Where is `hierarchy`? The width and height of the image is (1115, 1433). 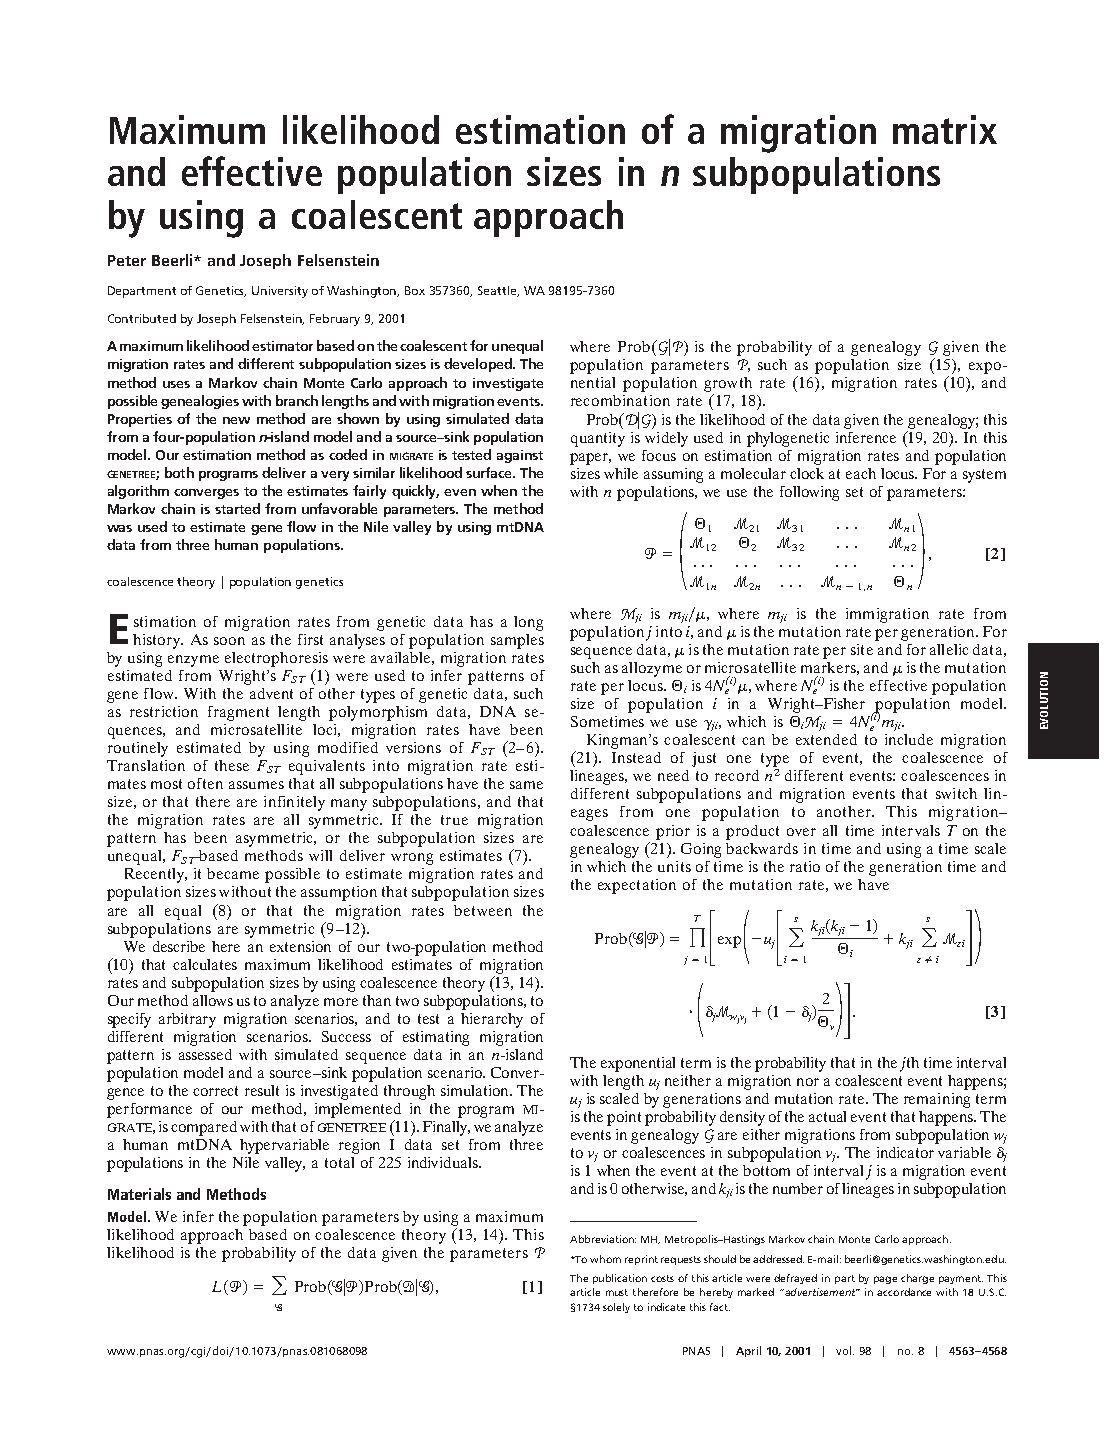
hierarchy is located at coordinates (492, 1020).
